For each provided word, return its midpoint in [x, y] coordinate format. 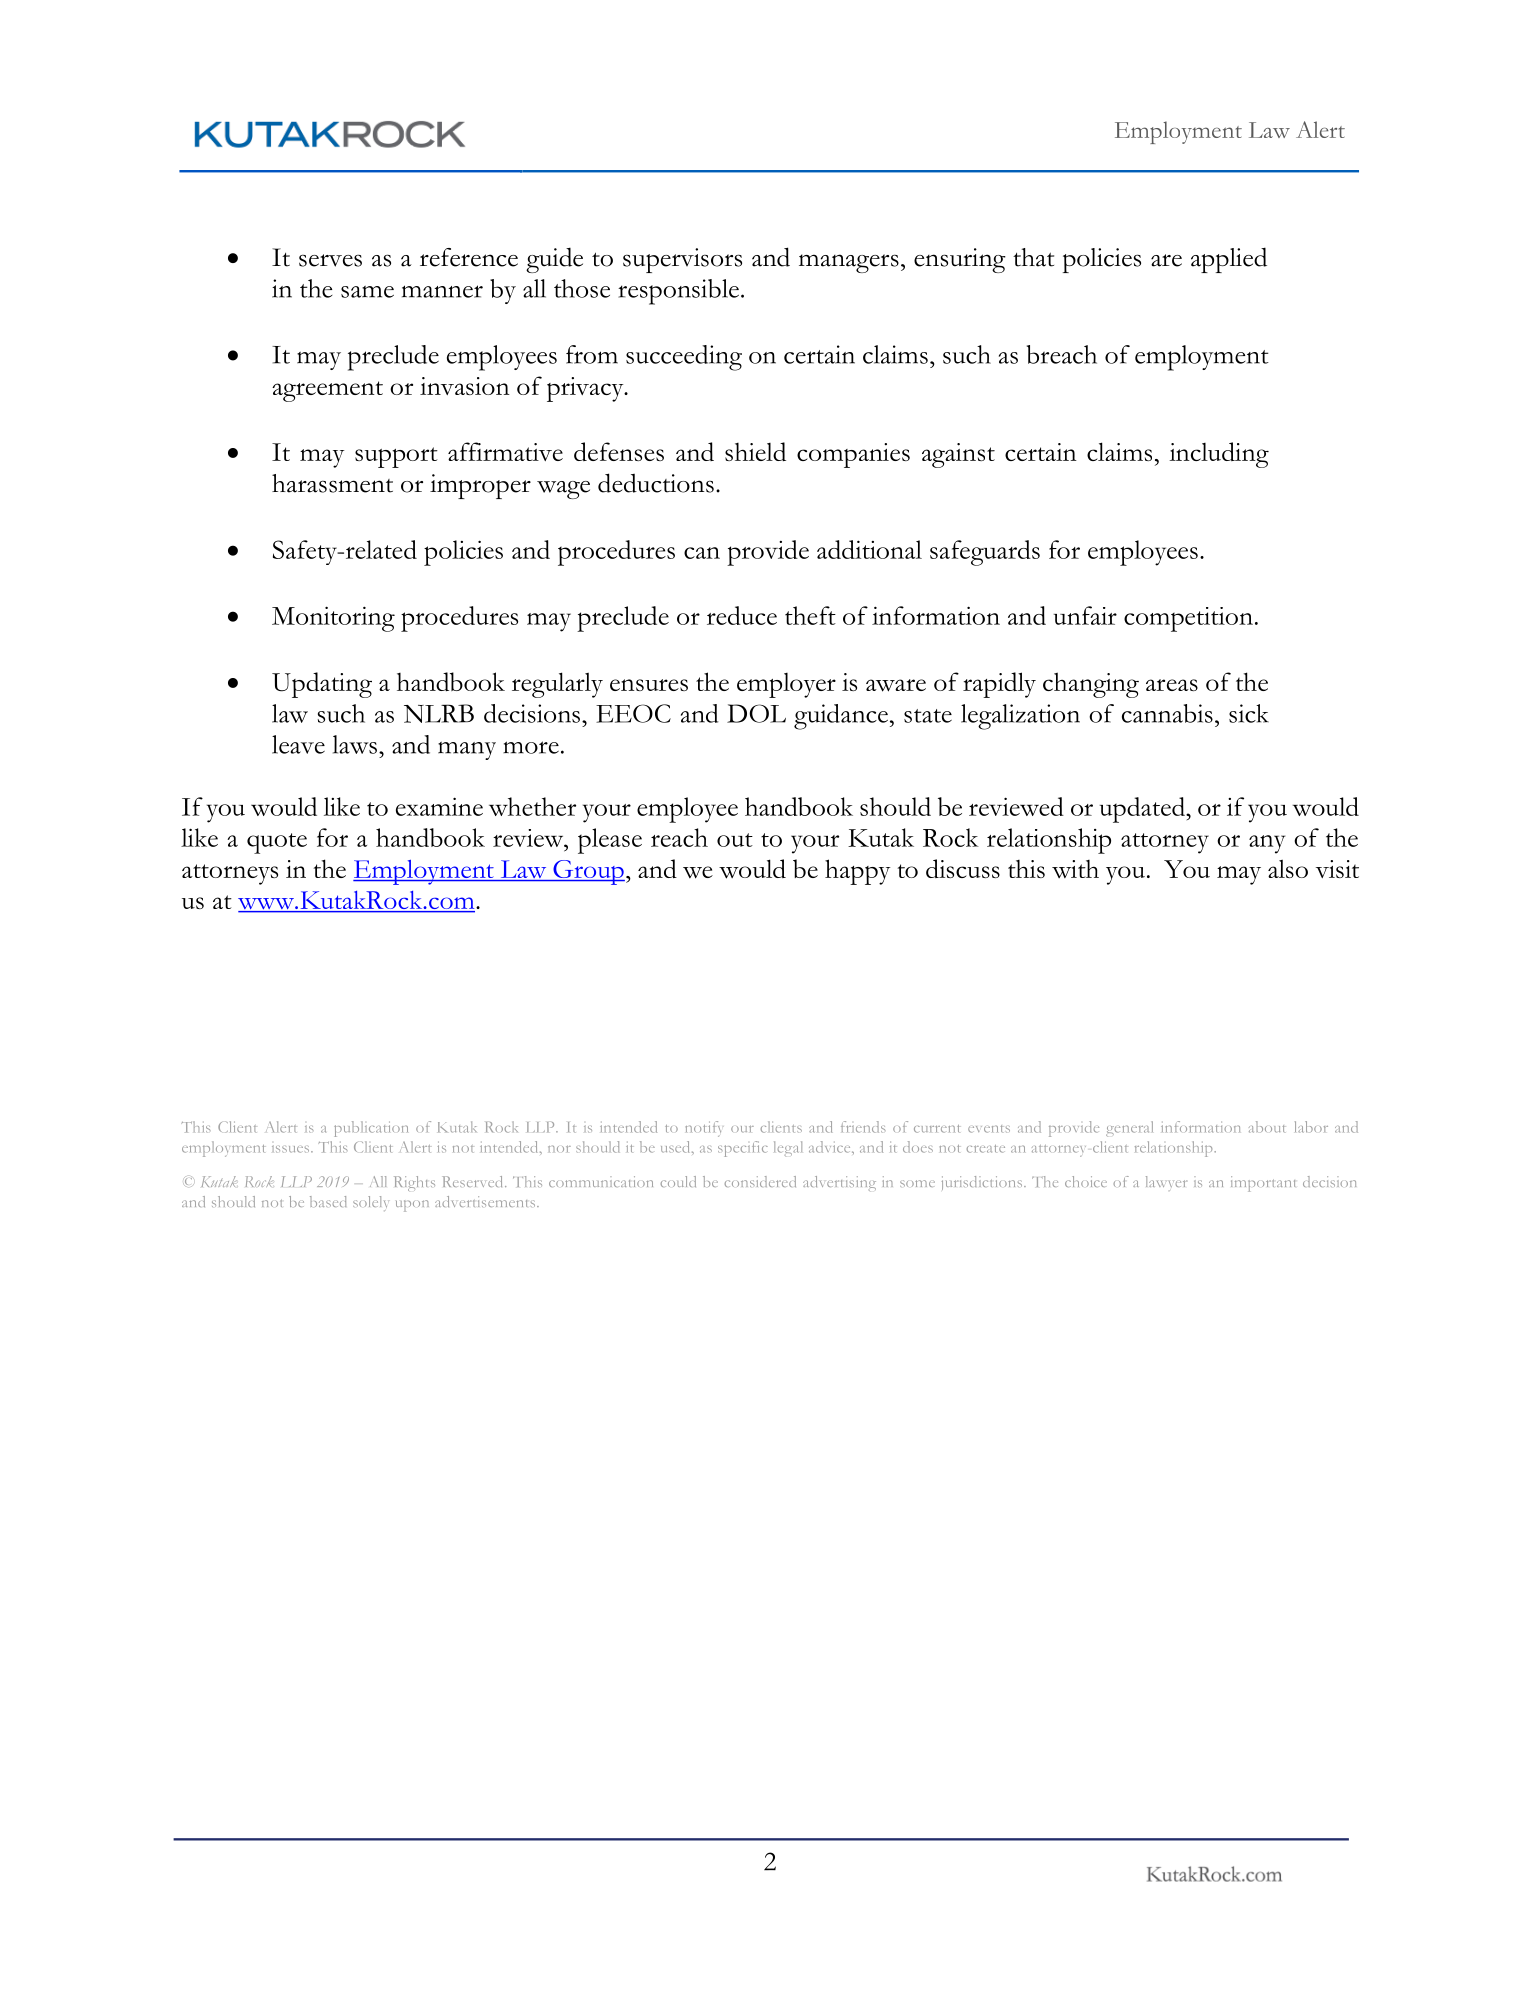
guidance [841, 717]
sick [1249, 713]
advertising [839, 1183]
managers [849, 263]
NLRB [439, 713]
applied [1229, 260]
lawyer [1166, 1183]
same [367, 292]
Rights [414, 1183]
